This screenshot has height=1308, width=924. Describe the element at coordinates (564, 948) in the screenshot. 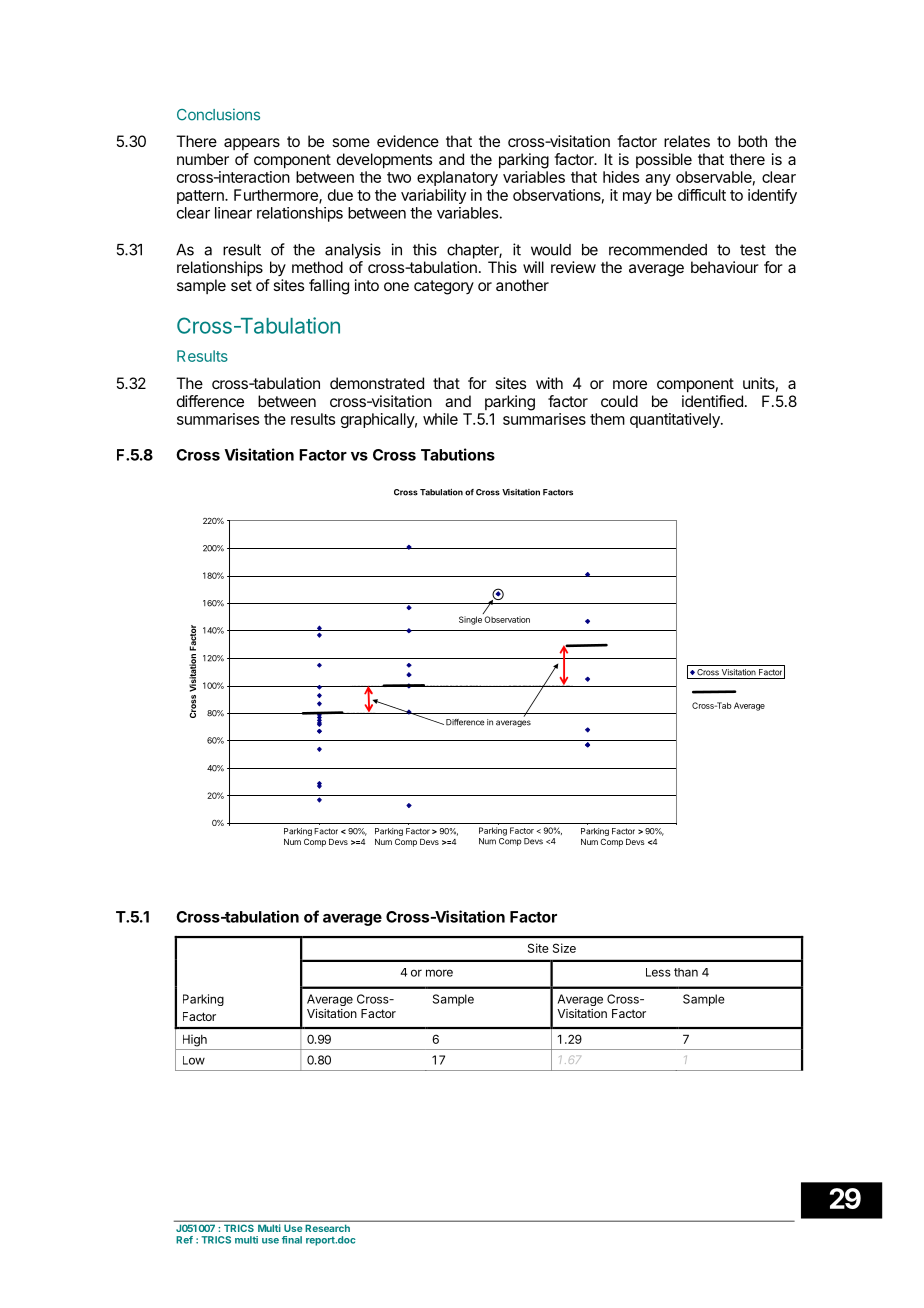

I see `Size` at that location.
